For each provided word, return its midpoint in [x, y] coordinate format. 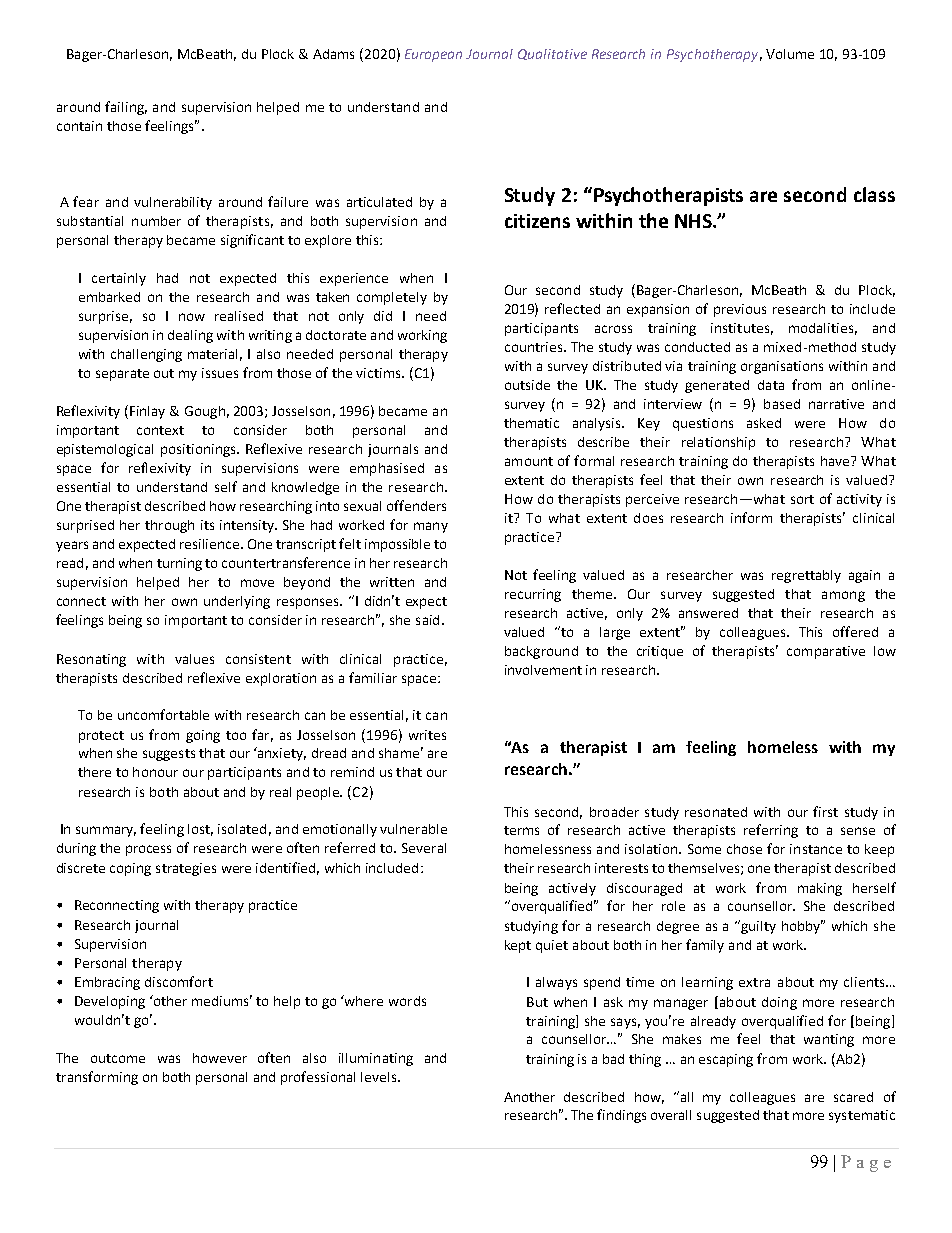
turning [179, 564]
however [220, 1058]
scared [853, 1097]
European [433, 55]
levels [380, 1077]
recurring [533, 595]
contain [79, 126]
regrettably [806, 576]
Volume [790, 54]
